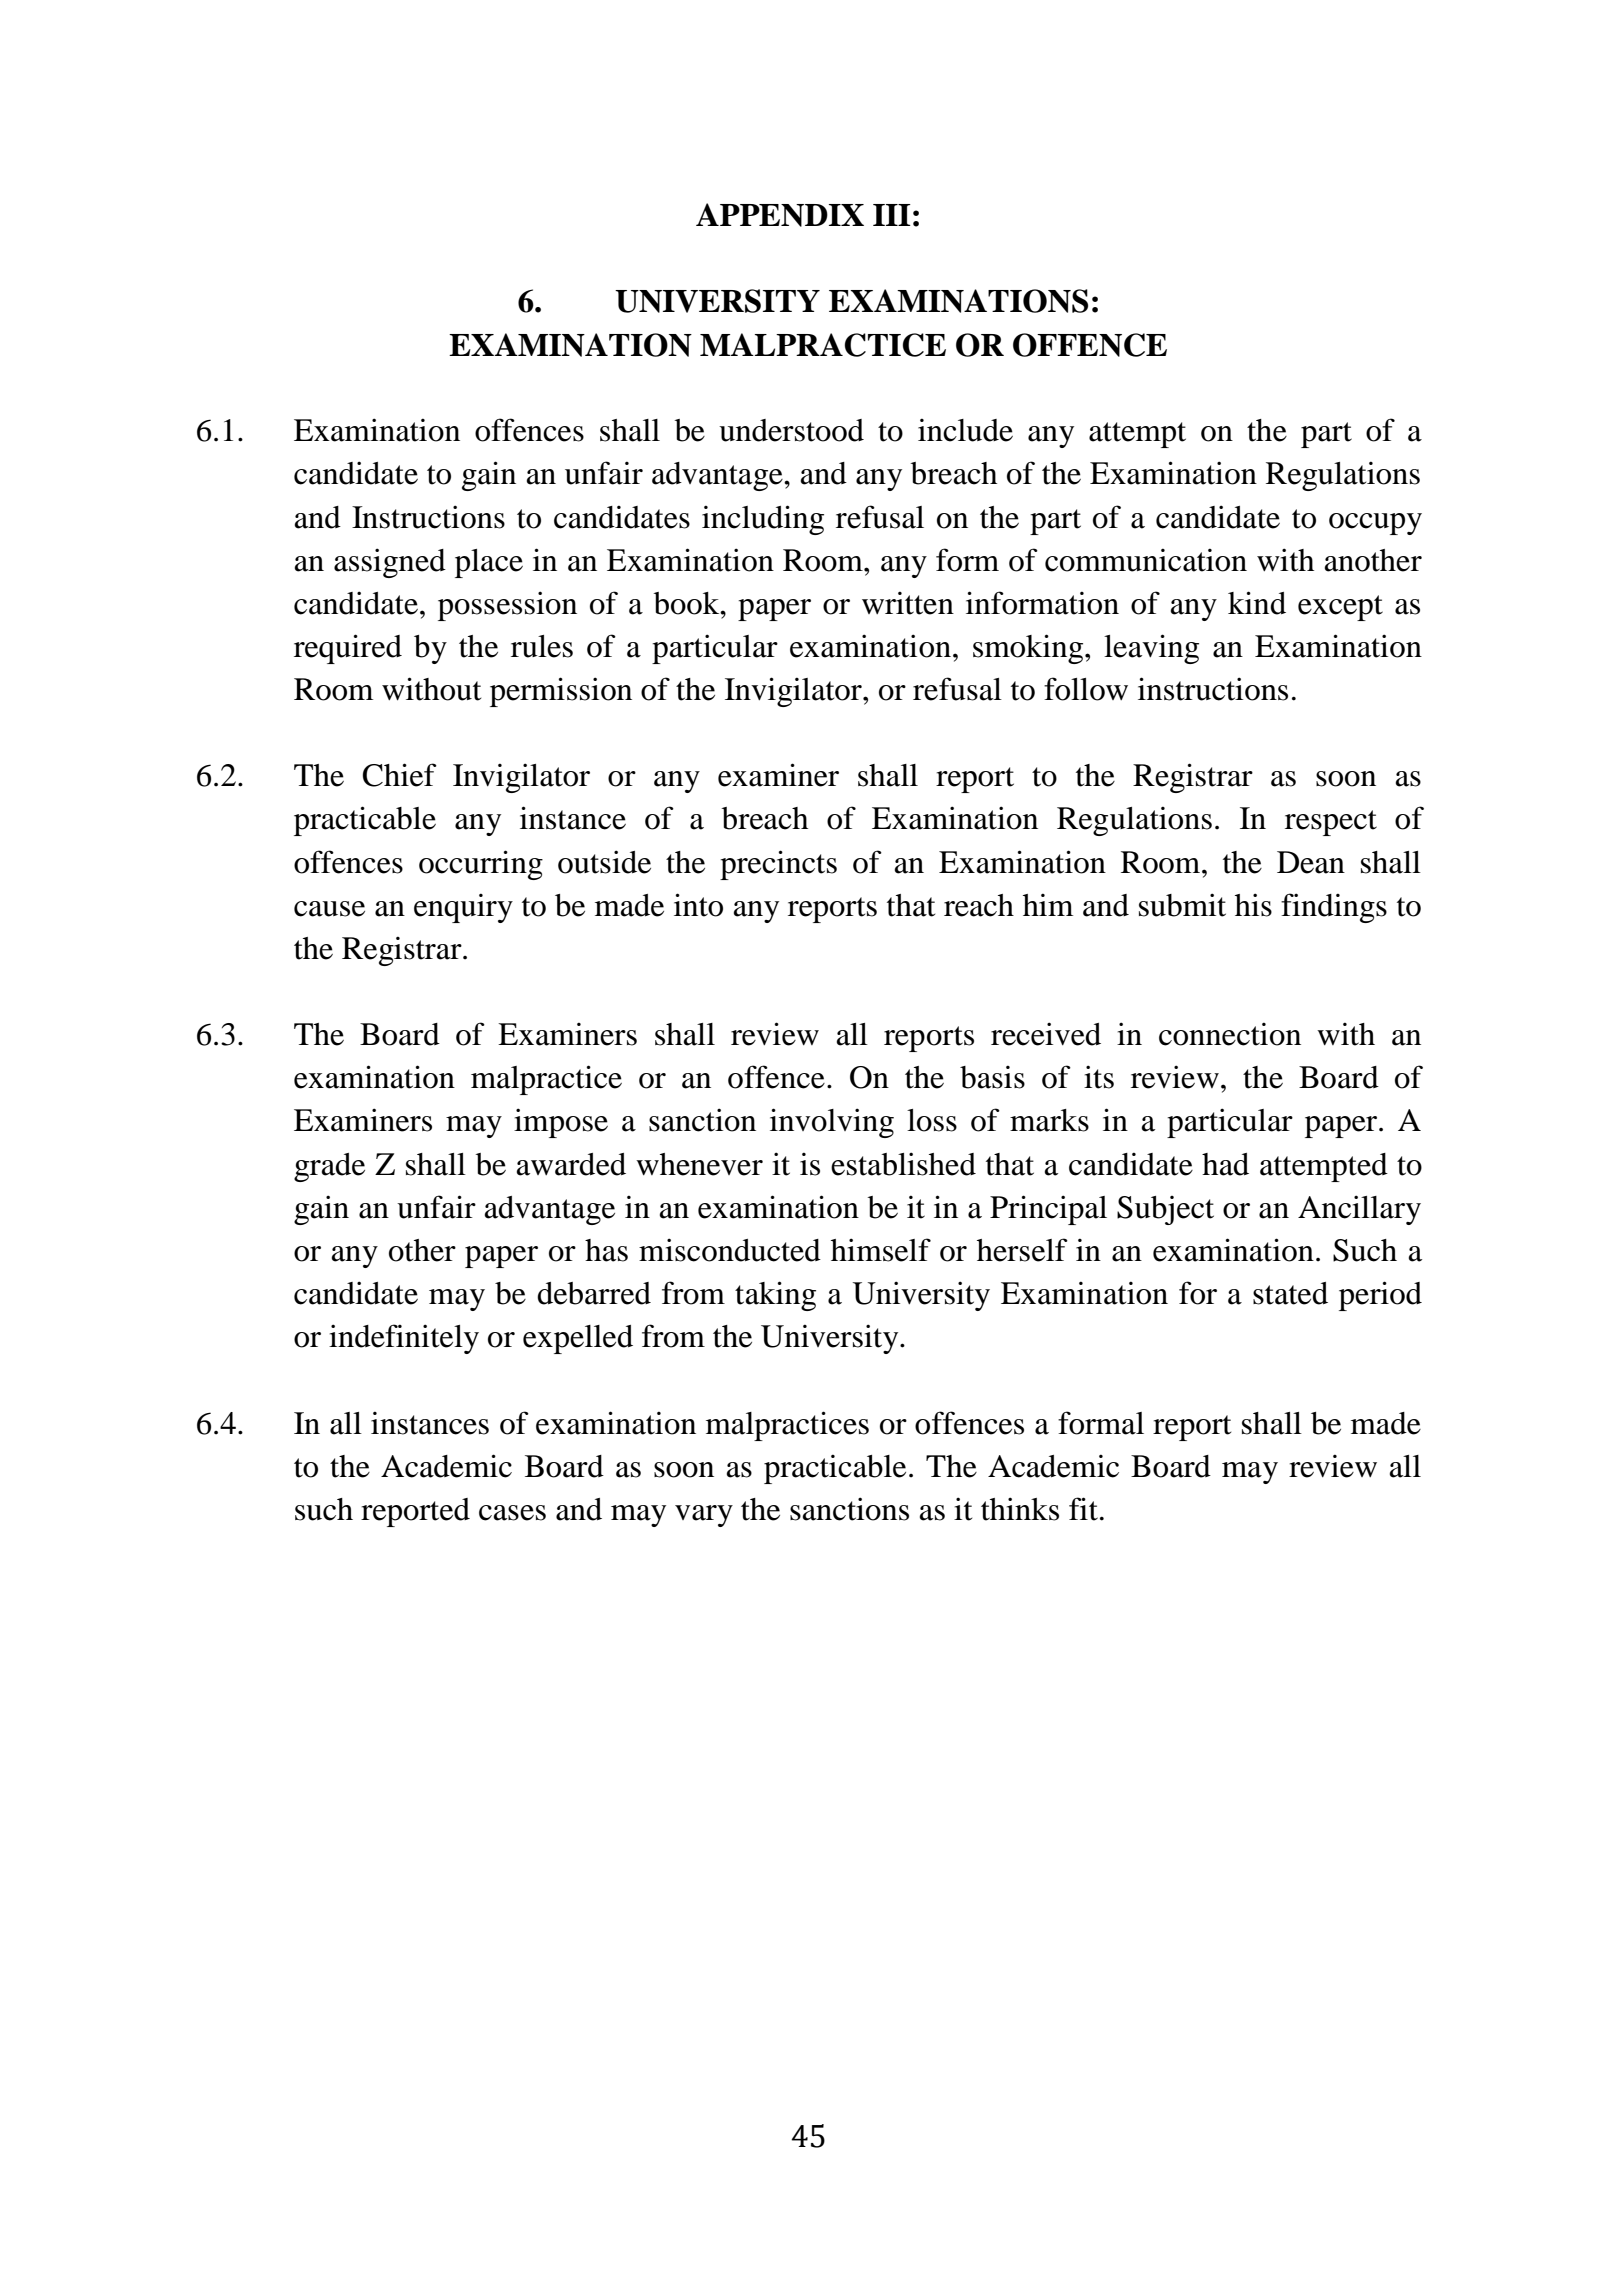 This page has height=2289, width=1618. What do you see at coordinates (908, 603) in the page?
I see `written` at bounding box center [908, 603].
